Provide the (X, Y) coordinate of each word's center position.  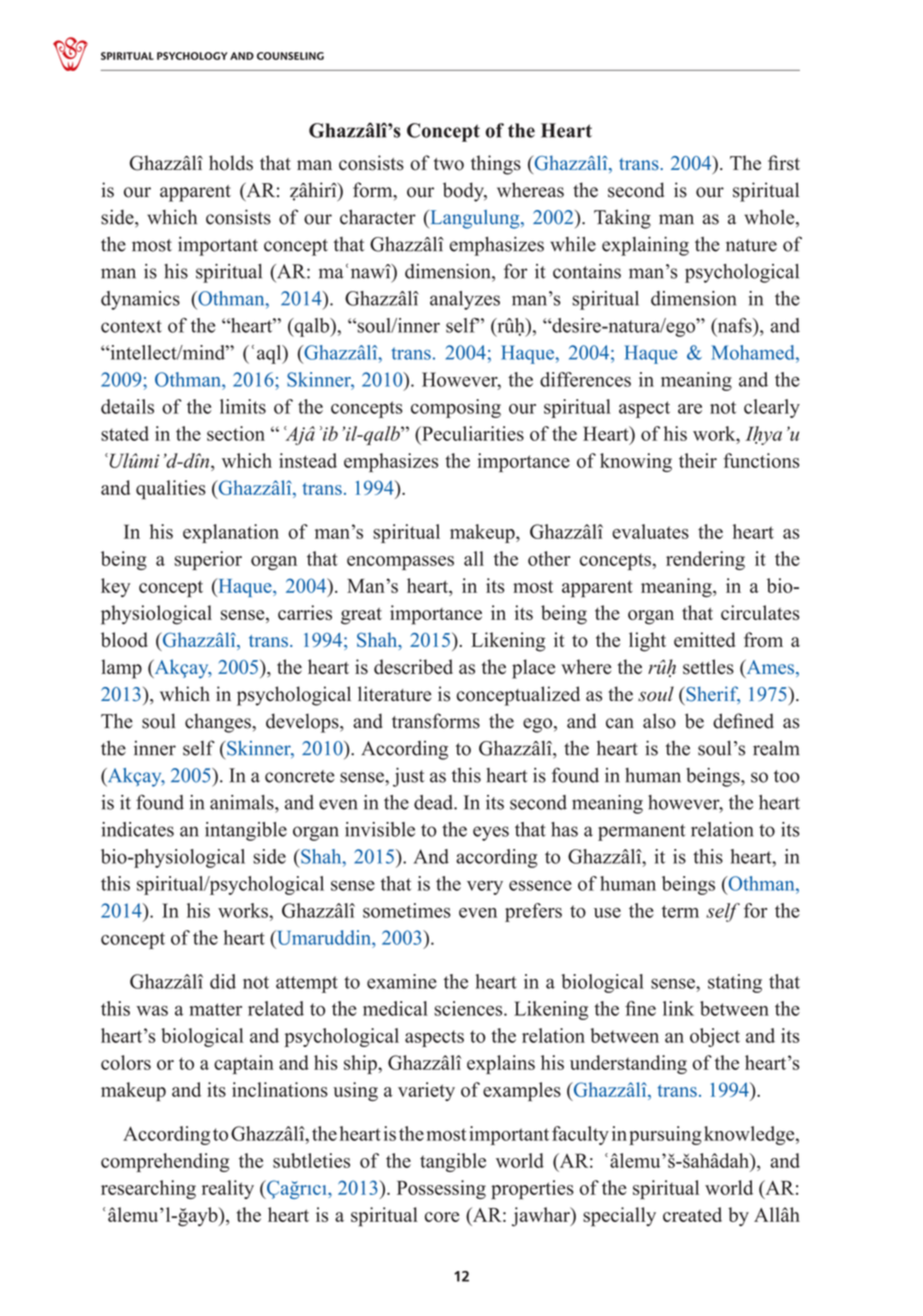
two (449, 164)
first (784, 163)
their (698, 460)
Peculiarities (472, 433)
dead (434, 802)
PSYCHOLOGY (192, 56)
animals (243, 802)
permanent (641, 832)
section (236, 433)
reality (228, 1189)
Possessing (441, 1189)
